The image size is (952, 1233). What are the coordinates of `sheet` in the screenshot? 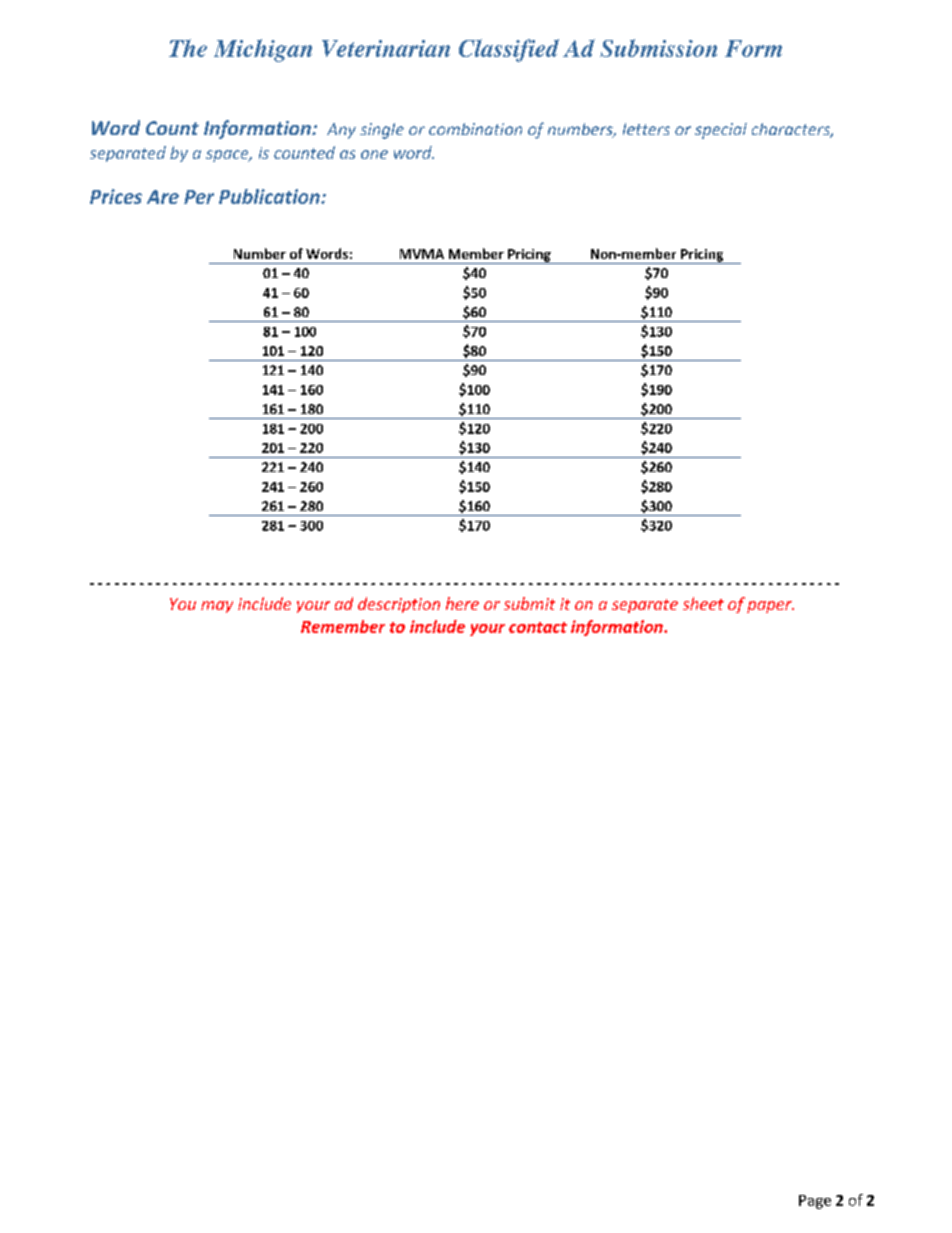 It's located at (703, 603).
